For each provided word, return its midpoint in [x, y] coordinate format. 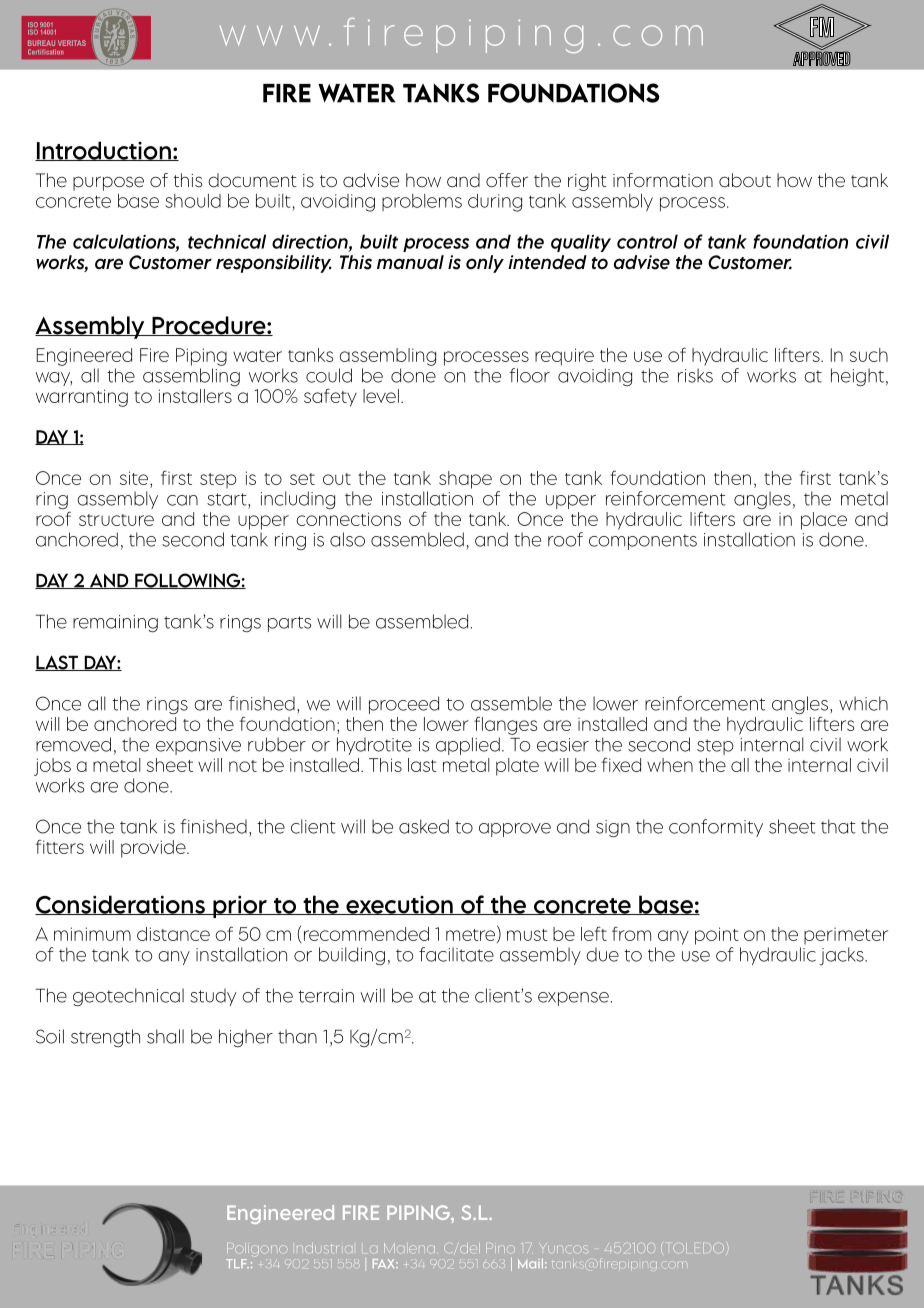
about [745, 180]
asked [424, 826]
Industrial [323, 1249]
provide [154, 849]
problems [422, 202]
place [824, 521]
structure [116, 520]
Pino [500, 1248]
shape [465, 480]
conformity [716, 828]
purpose [108, 183]
